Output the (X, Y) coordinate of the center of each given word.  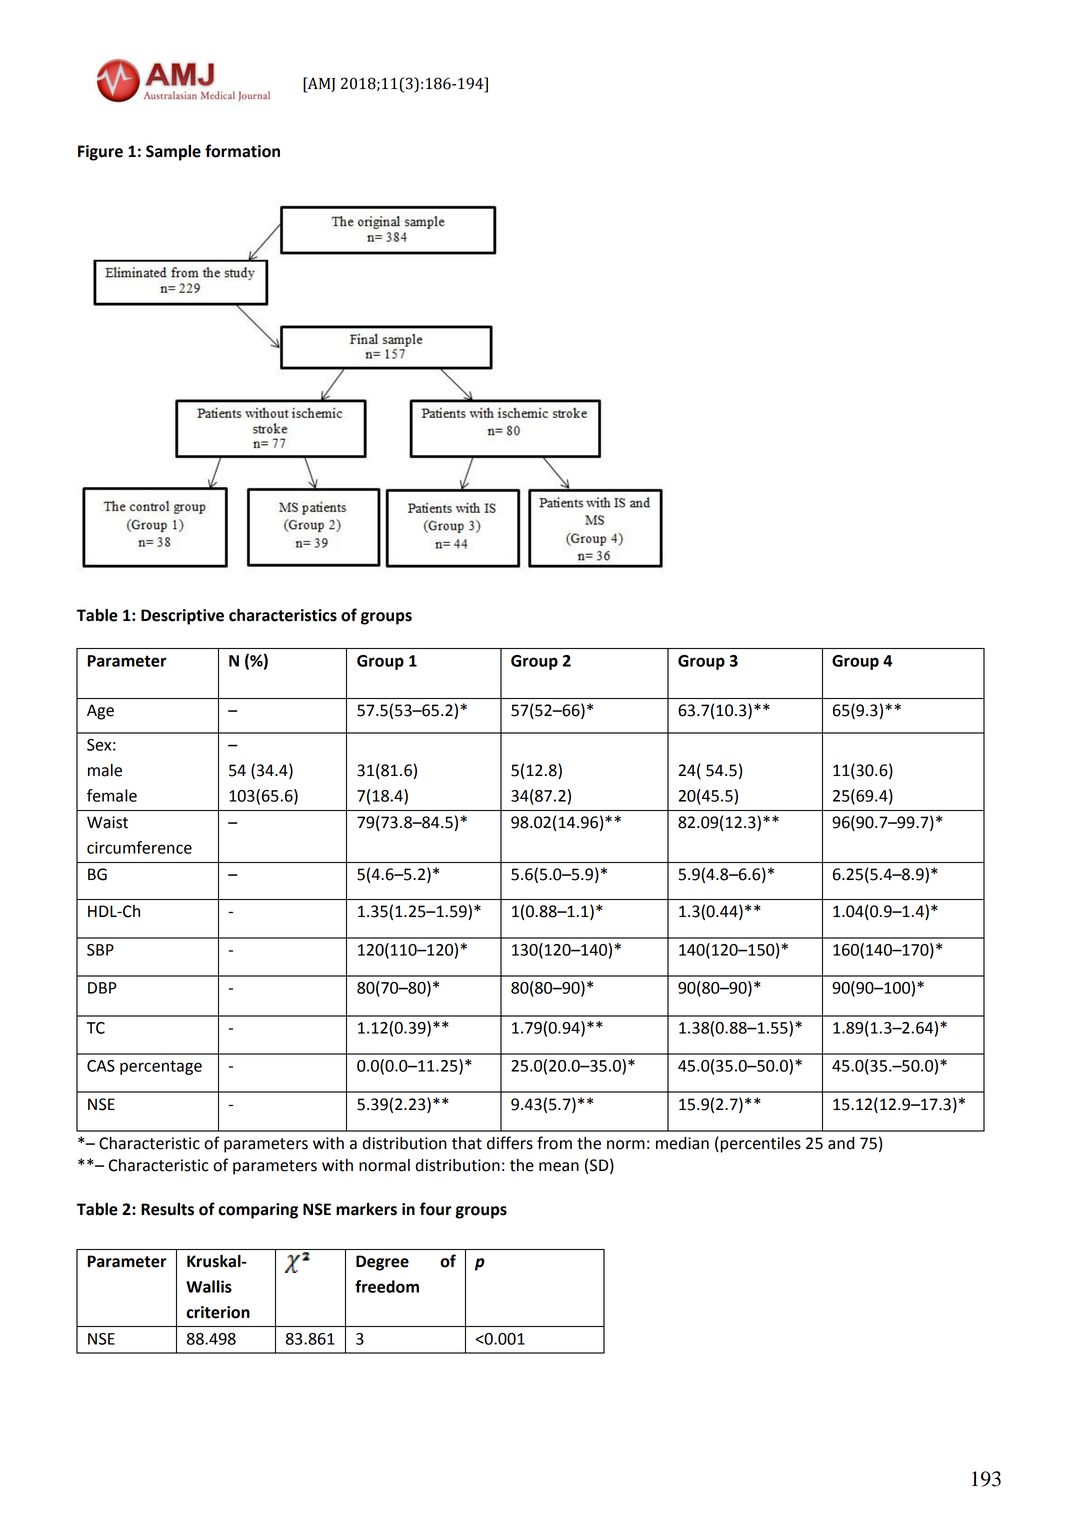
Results (167, 1209)
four (436, 1209)
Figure (100, 153)
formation (242, 151)
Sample (173, 153)
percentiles (759, 1145)
